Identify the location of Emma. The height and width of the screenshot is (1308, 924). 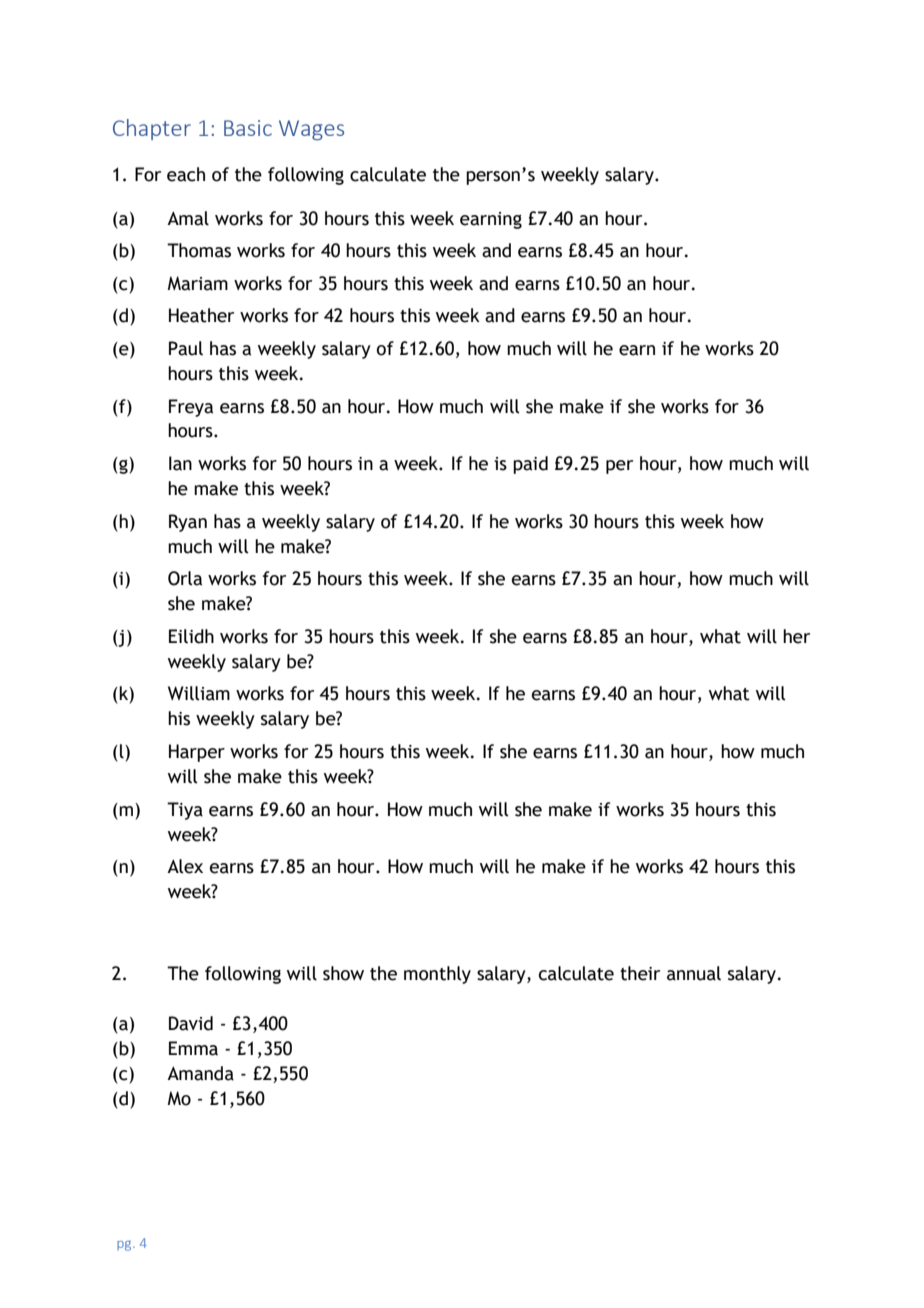
(193, 1048).
